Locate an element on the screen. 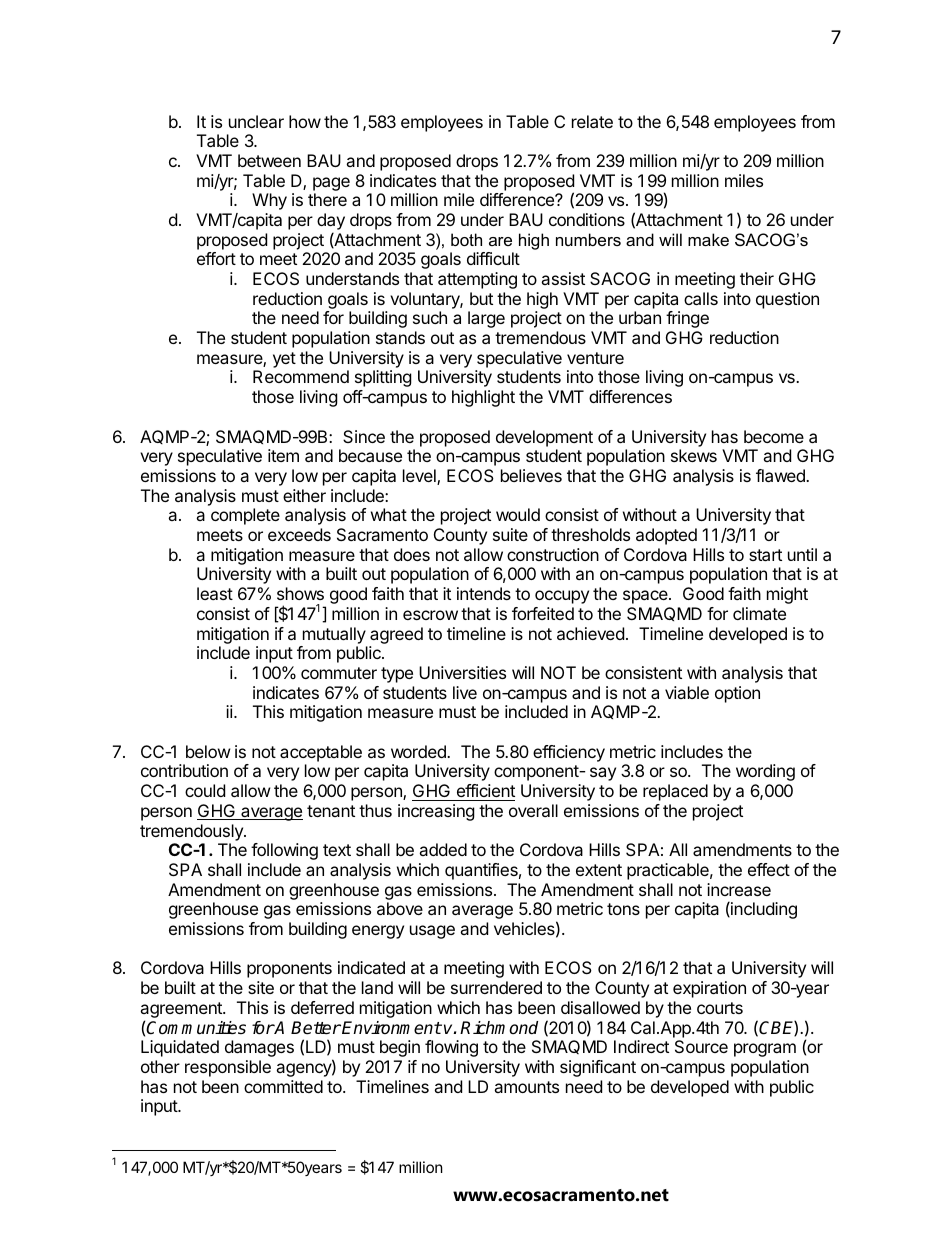  least is located at coordinates (215, 593).
